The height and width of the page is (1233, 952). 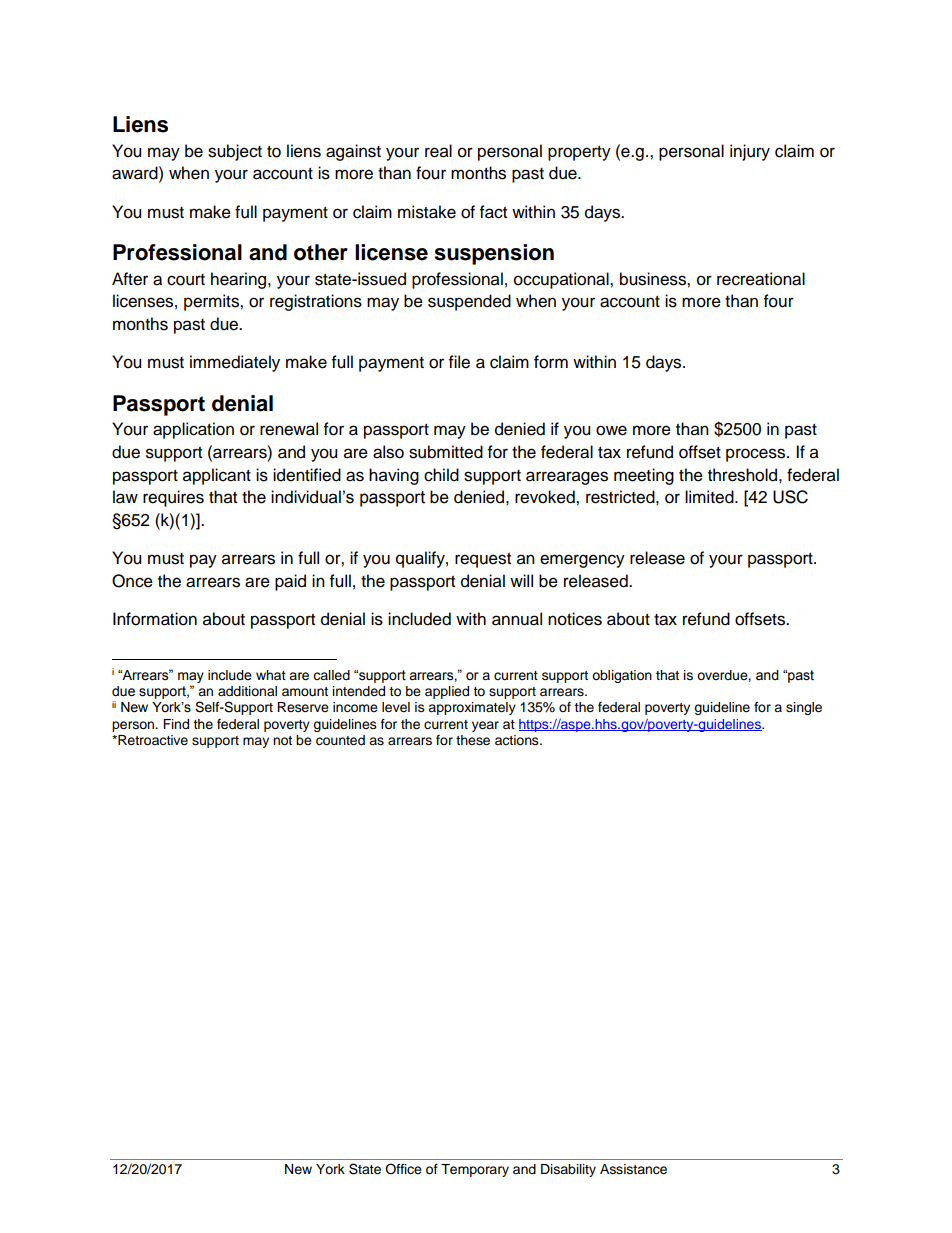 What do you see at coordinates (633, 1169) in the page?
I see `Assistance` at bounding box center [633, 1169].
